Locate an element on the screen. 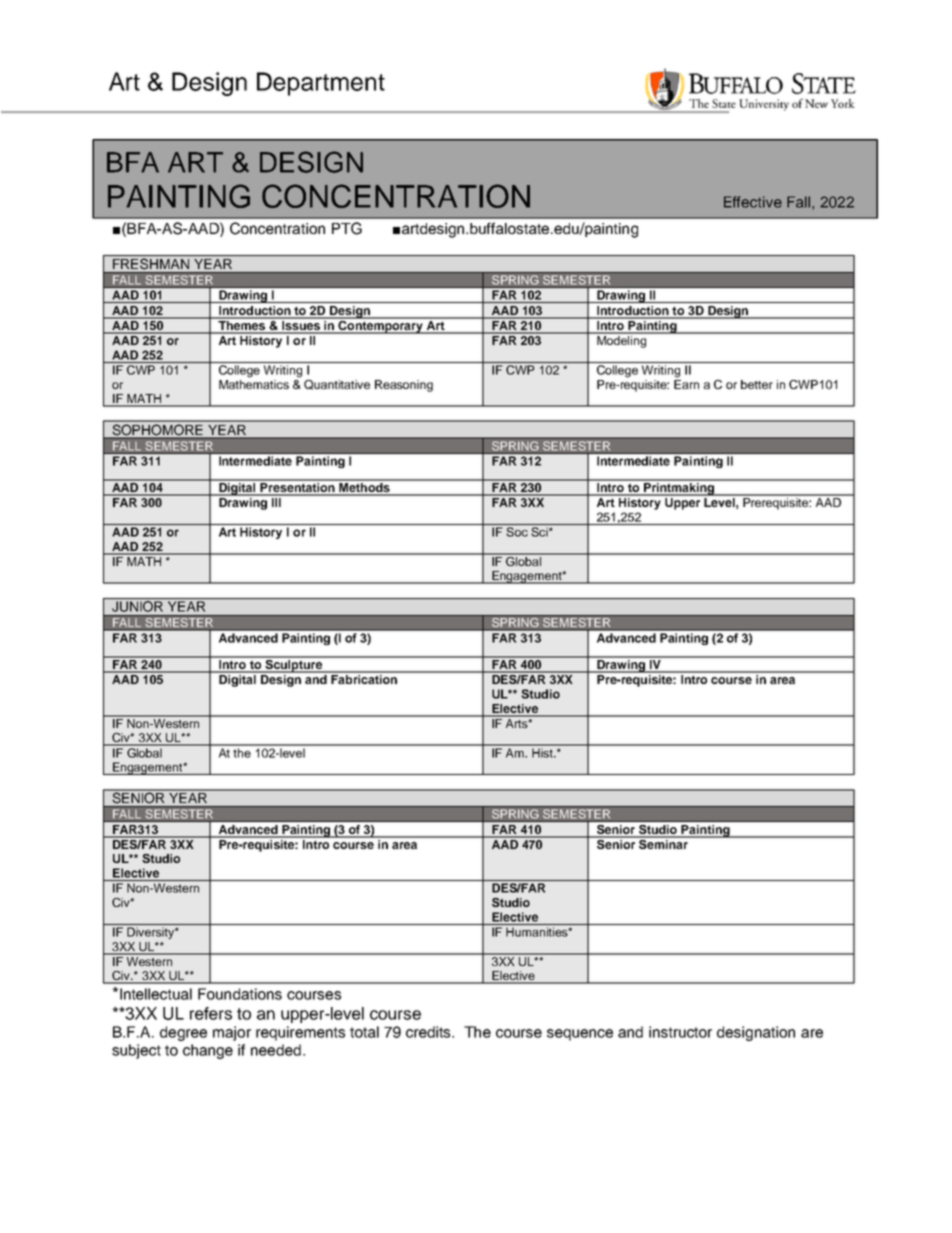 The image size is (952, 1233). Department is located at coordinates (321, 84).
